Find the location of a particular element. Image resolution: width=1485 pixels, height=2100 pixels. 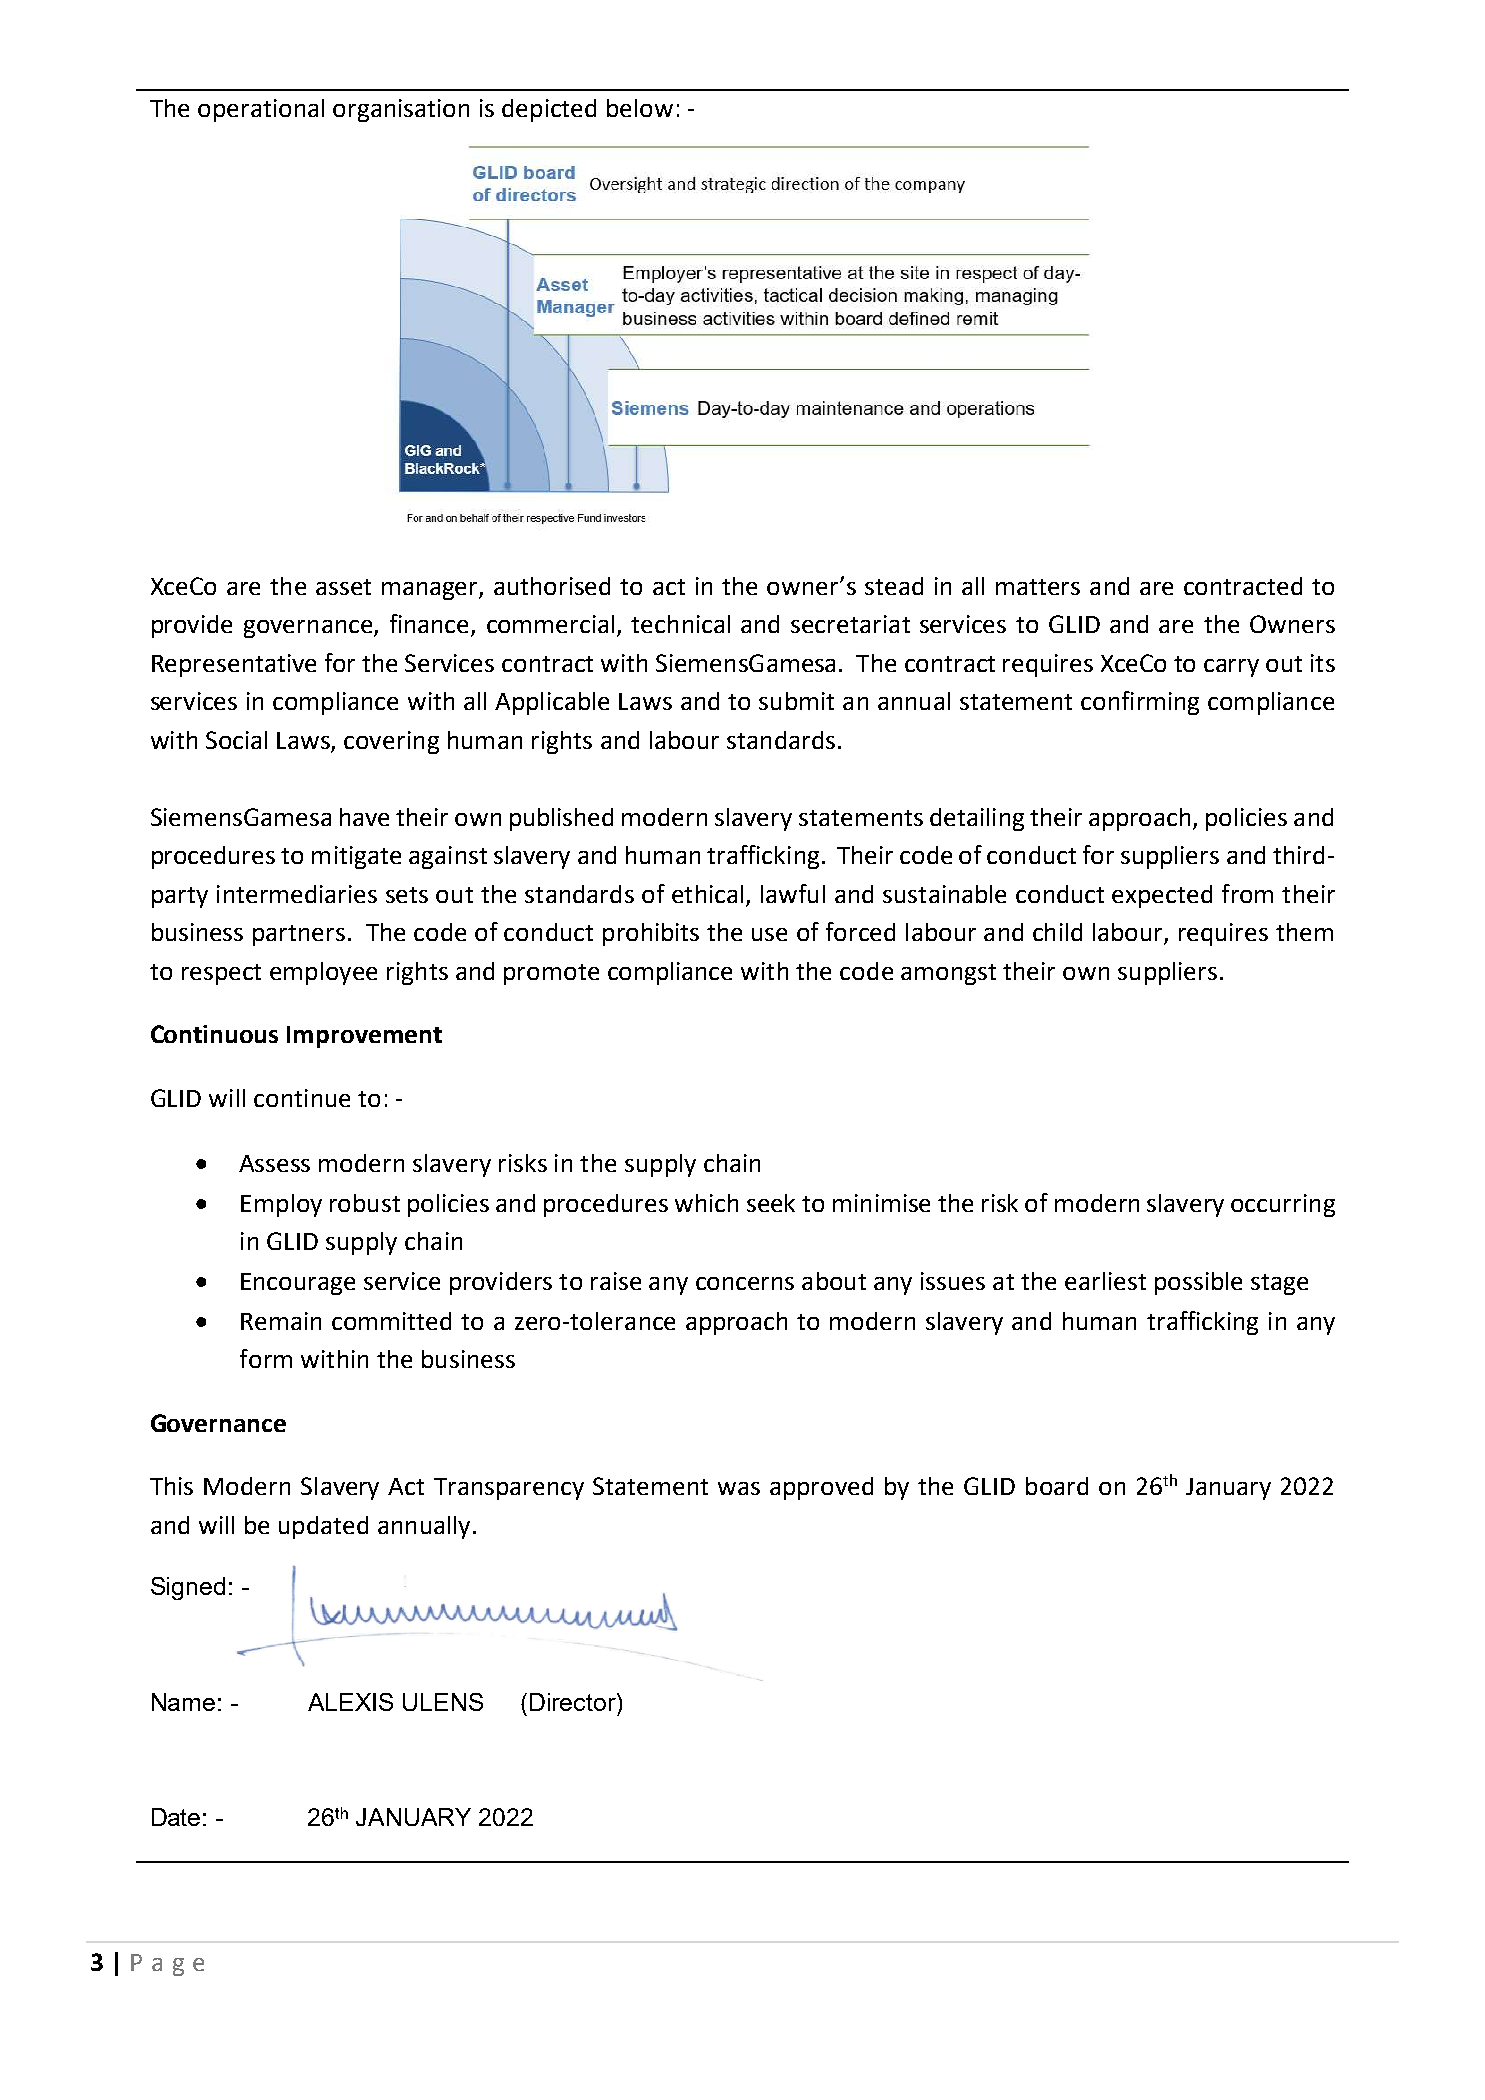

Assess is located at coordinates (274, 1163).
